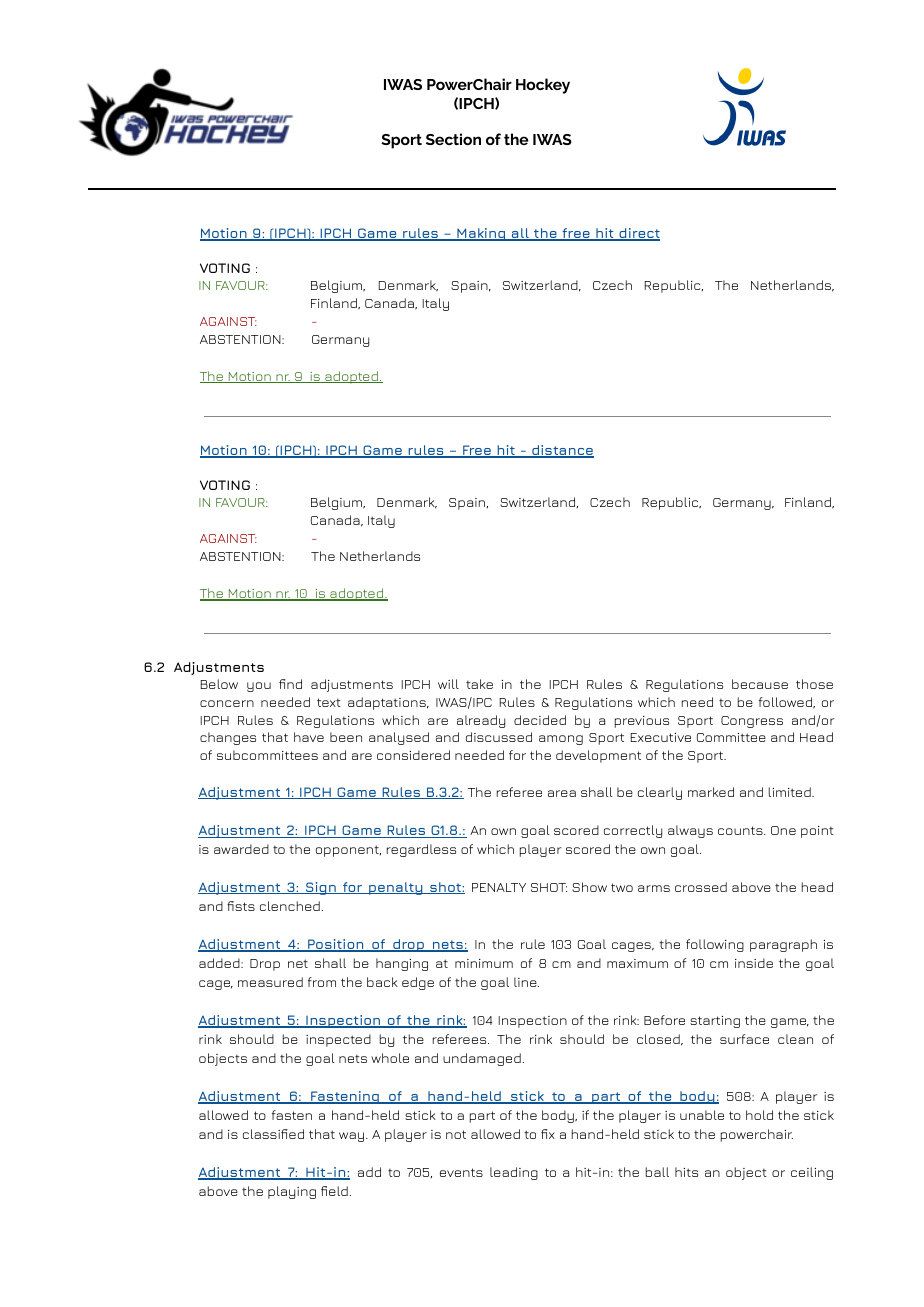 This screenshot has width=924, height=1307. I want to click on clenched, so click(290, 906).
